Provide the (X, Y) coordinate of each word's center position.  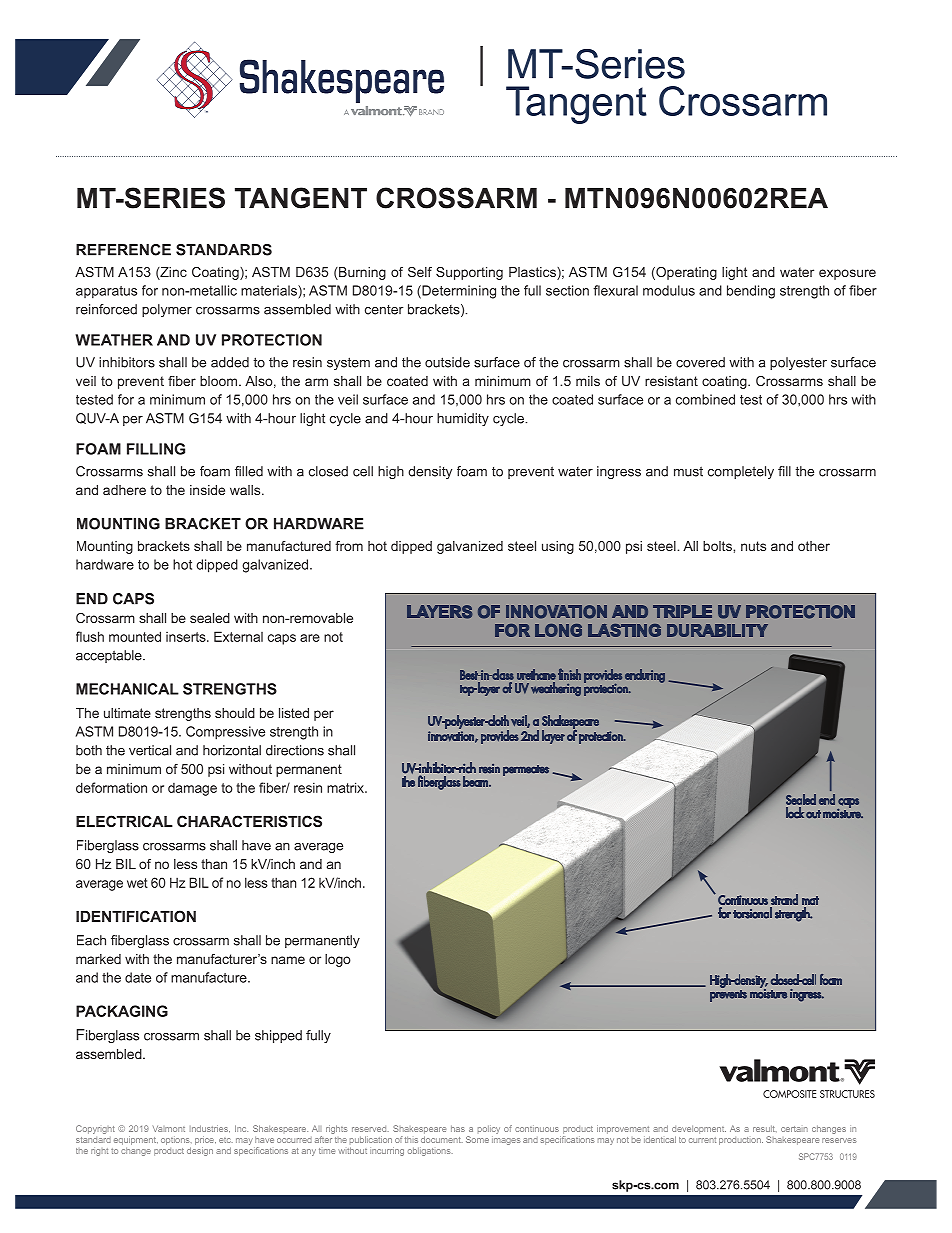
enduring (645, 676)
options (176, 1140)
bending (751, 292)
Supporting (469, 273)
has (458, 1128)
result (765, 1128)
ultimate (127, 713)
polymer (167, 310)
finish (569, 674)
